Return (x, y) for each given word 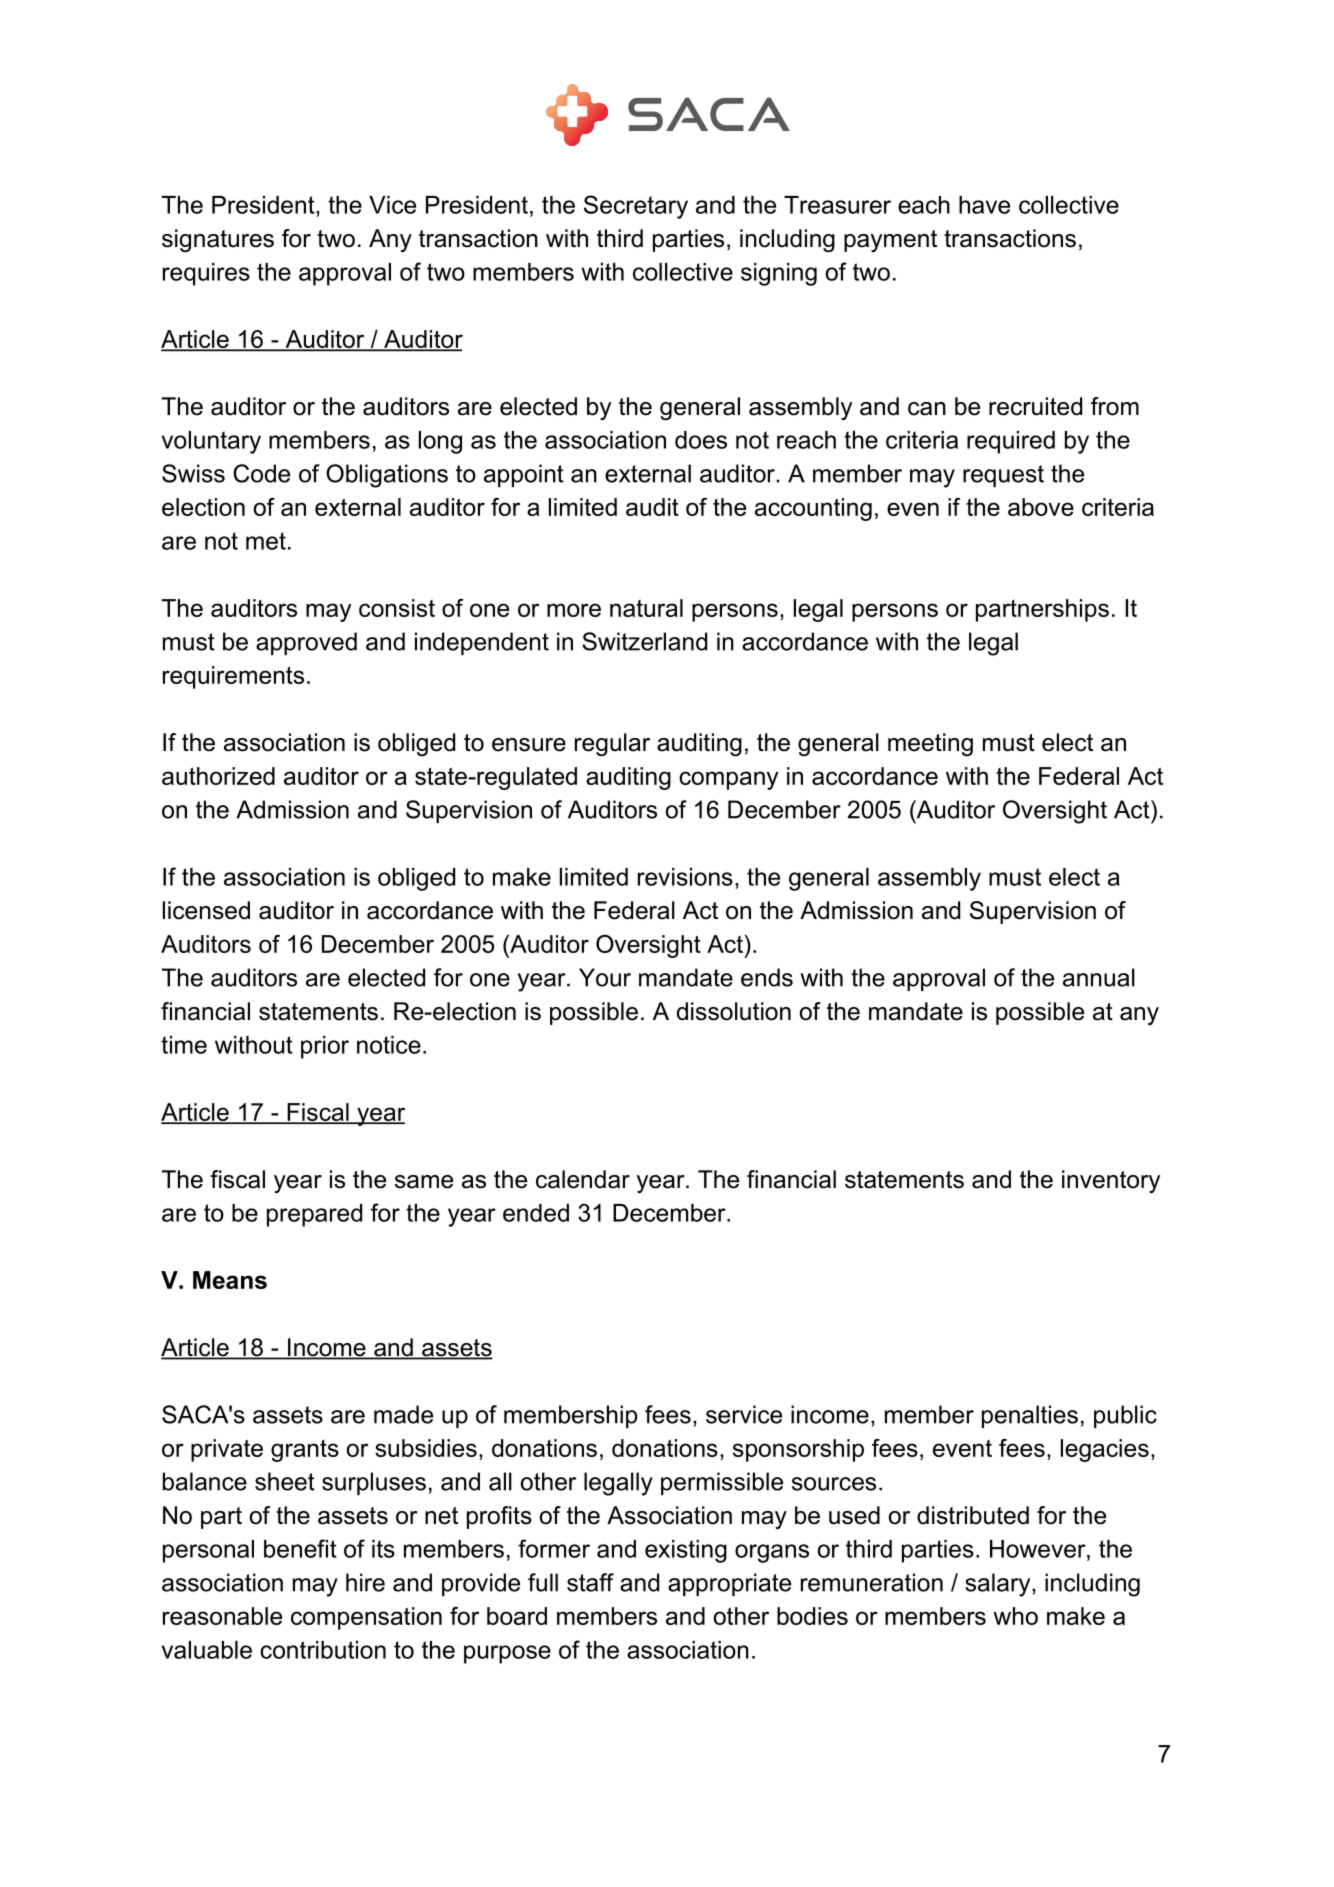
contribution (323, 1650)
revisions (685, 877)
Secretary (636, 207)
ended (536, 1213)
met (266, 541)
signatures (218, 240)
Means (230, 1280)
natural (646, 608)
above (1041, 507)
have (984, 205)
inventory (1111, 1181)
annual (1099, 977)
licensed (206, 910)
